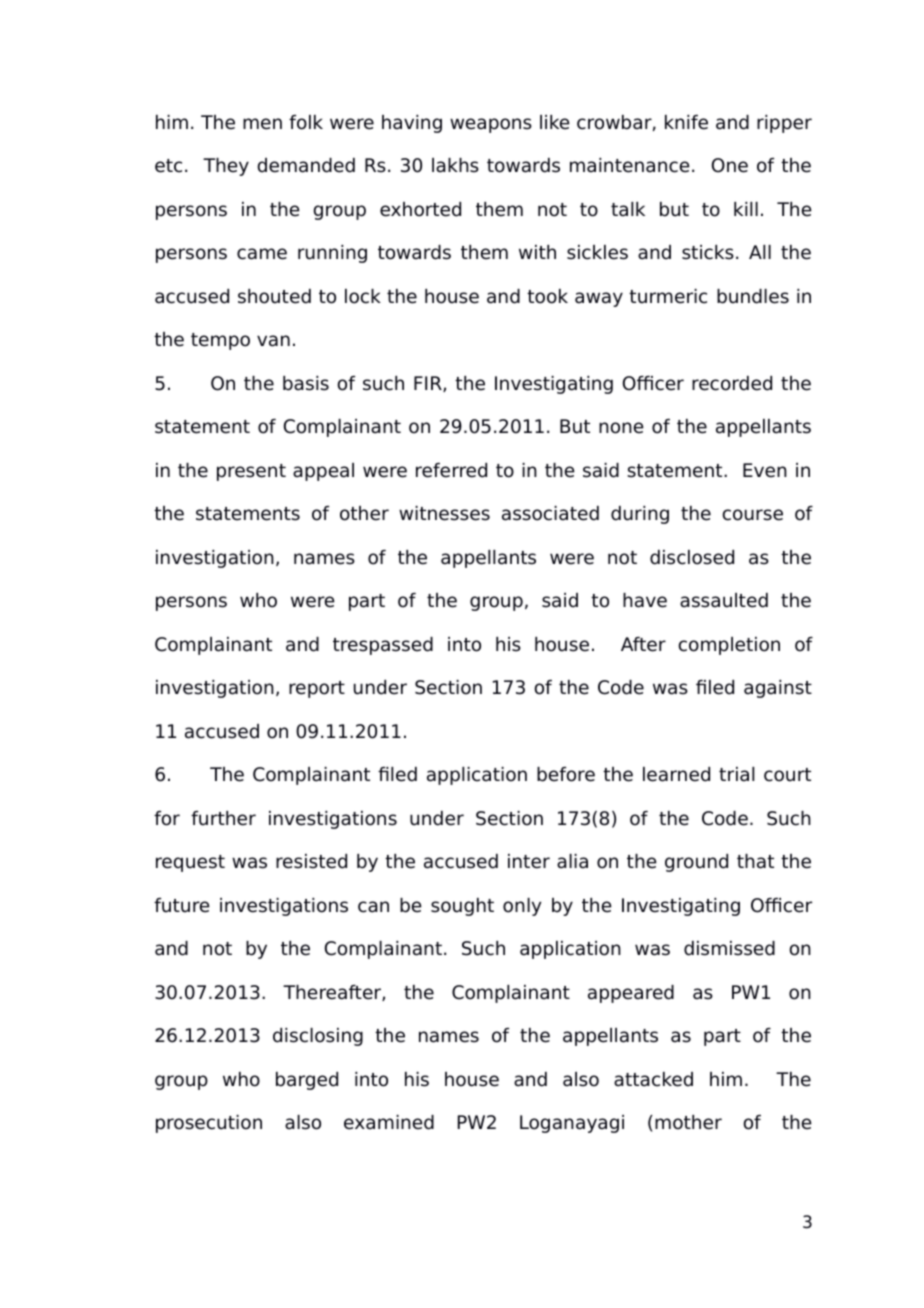 Image resolution: width=924 pixels, height=1308 pixels. What do you see at coordinates (724, 600) in the image?
I see `assaulted` at bounding box center [724, 600].
